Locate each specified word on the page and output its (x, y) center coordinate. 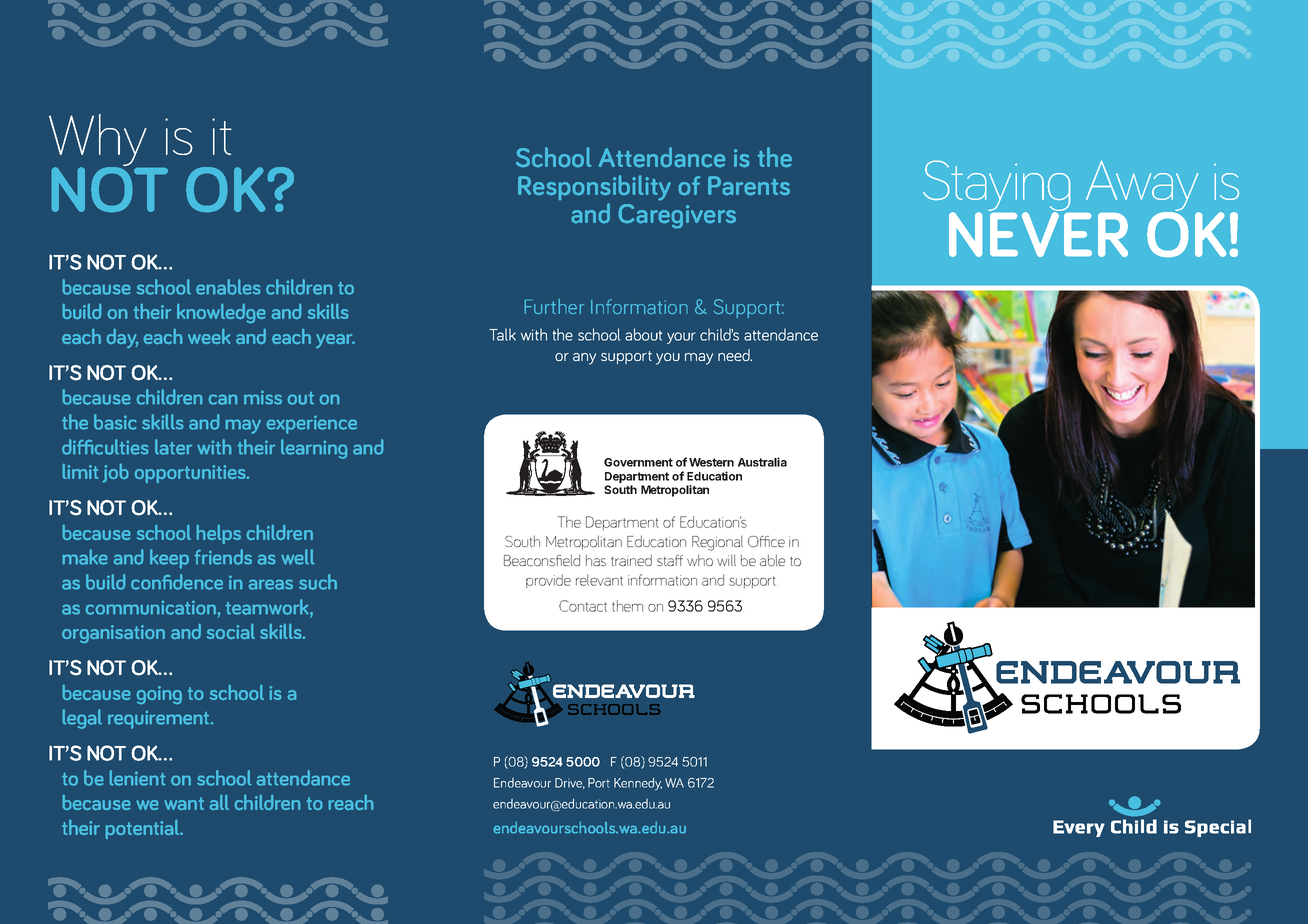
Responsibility (594, 187)
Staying (998, 187)
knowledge (221, 313)
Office (766, 541)
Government (638, 462)
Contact (583, 606)
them (627, 606)
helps (219, 534)
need (735, 355)
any (584, 359)
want (184, 803)
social (231, 631)
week (209, 336)
